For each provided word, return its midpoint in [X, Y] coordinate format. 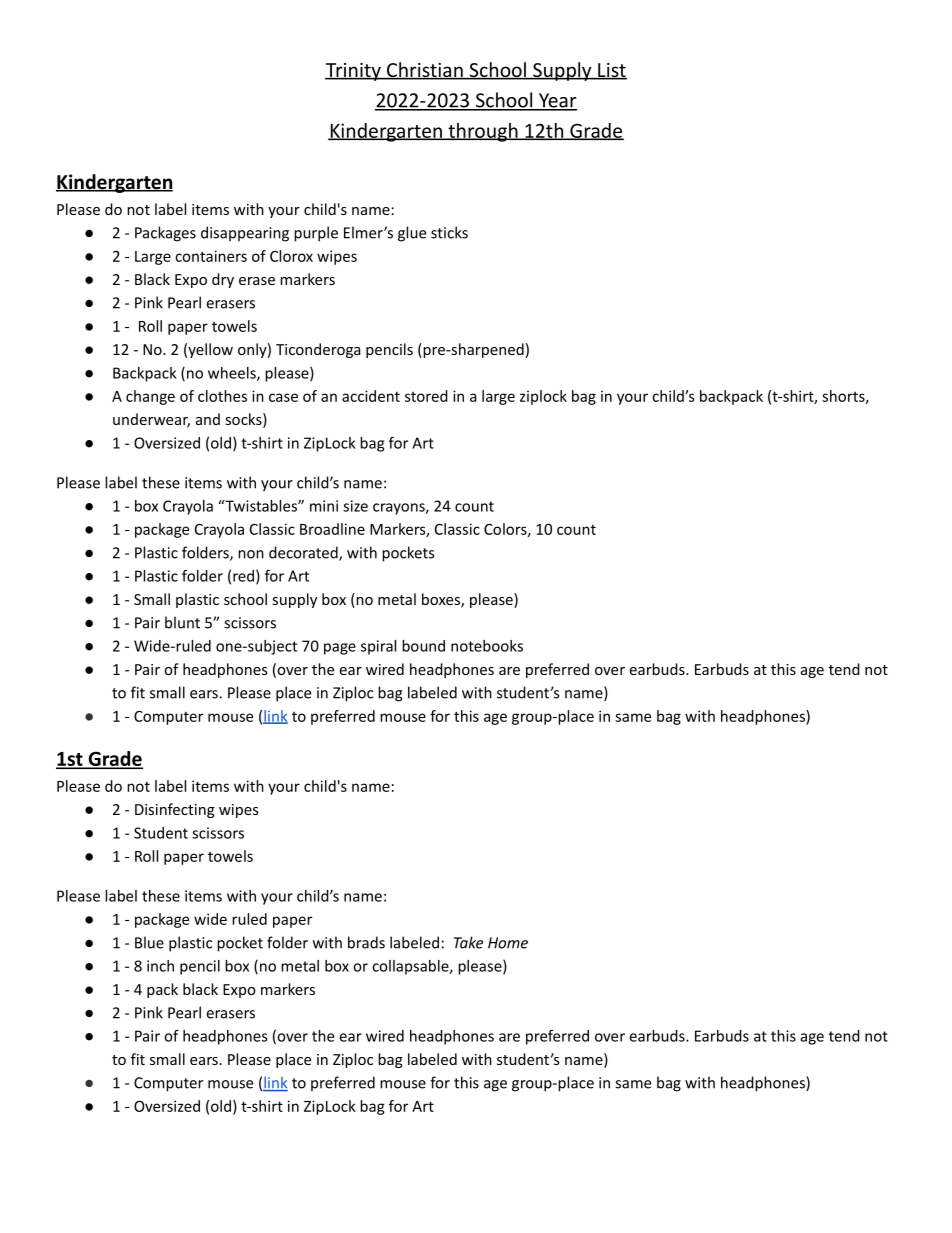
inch [160, 966]
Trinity [354, 72]
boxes [442, 600]
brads [366, 942]
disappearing [245, 234]
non [251, 554]
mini [324, 506]
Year [557, 101]
